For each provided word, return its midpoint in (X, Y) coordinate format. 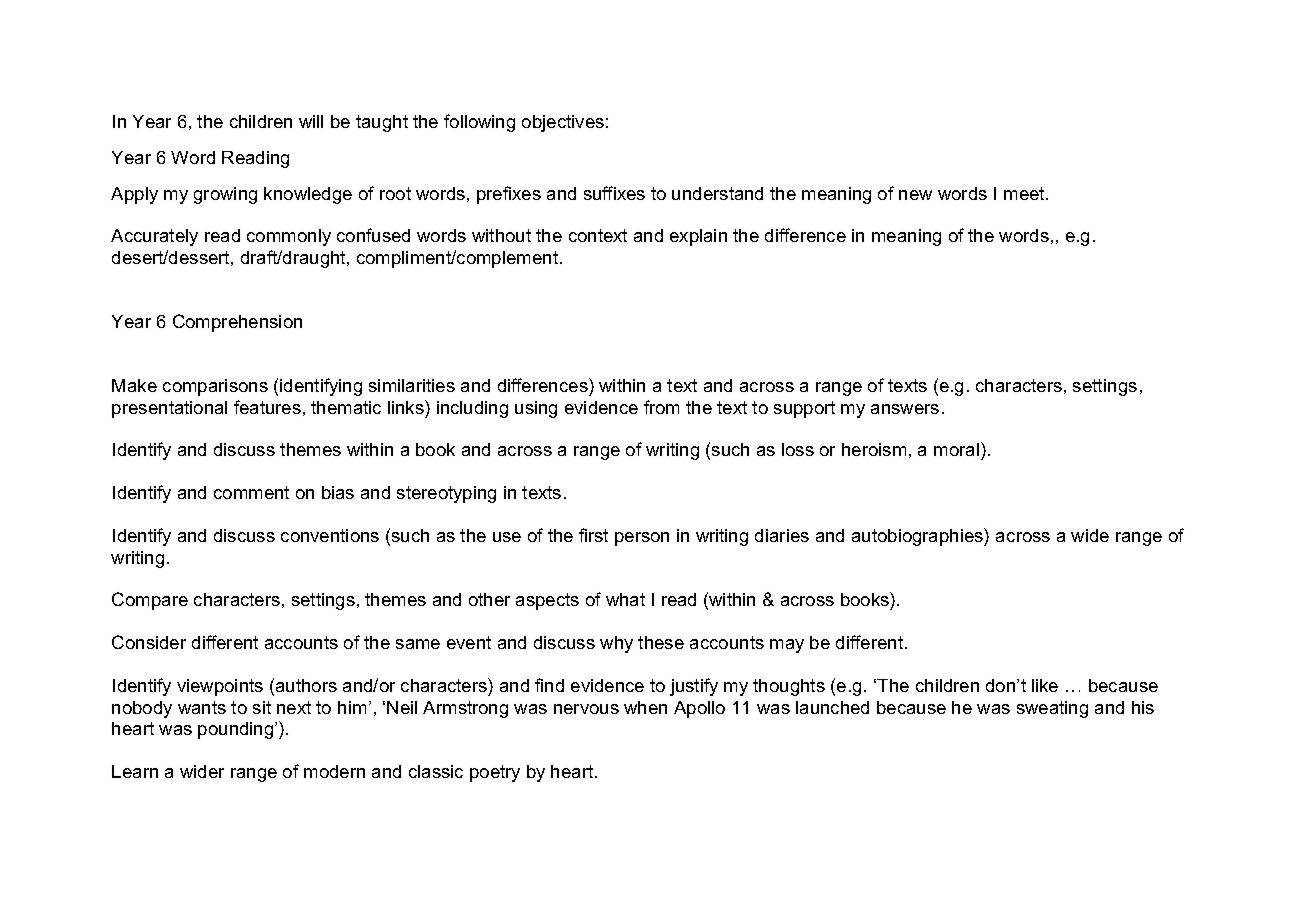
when (645, 707)
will (311, 121)
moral (956, 449)
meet (1025, 193)
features (267, 407)
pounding (237, 730)
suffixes (614, 193)
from (661, 407)
